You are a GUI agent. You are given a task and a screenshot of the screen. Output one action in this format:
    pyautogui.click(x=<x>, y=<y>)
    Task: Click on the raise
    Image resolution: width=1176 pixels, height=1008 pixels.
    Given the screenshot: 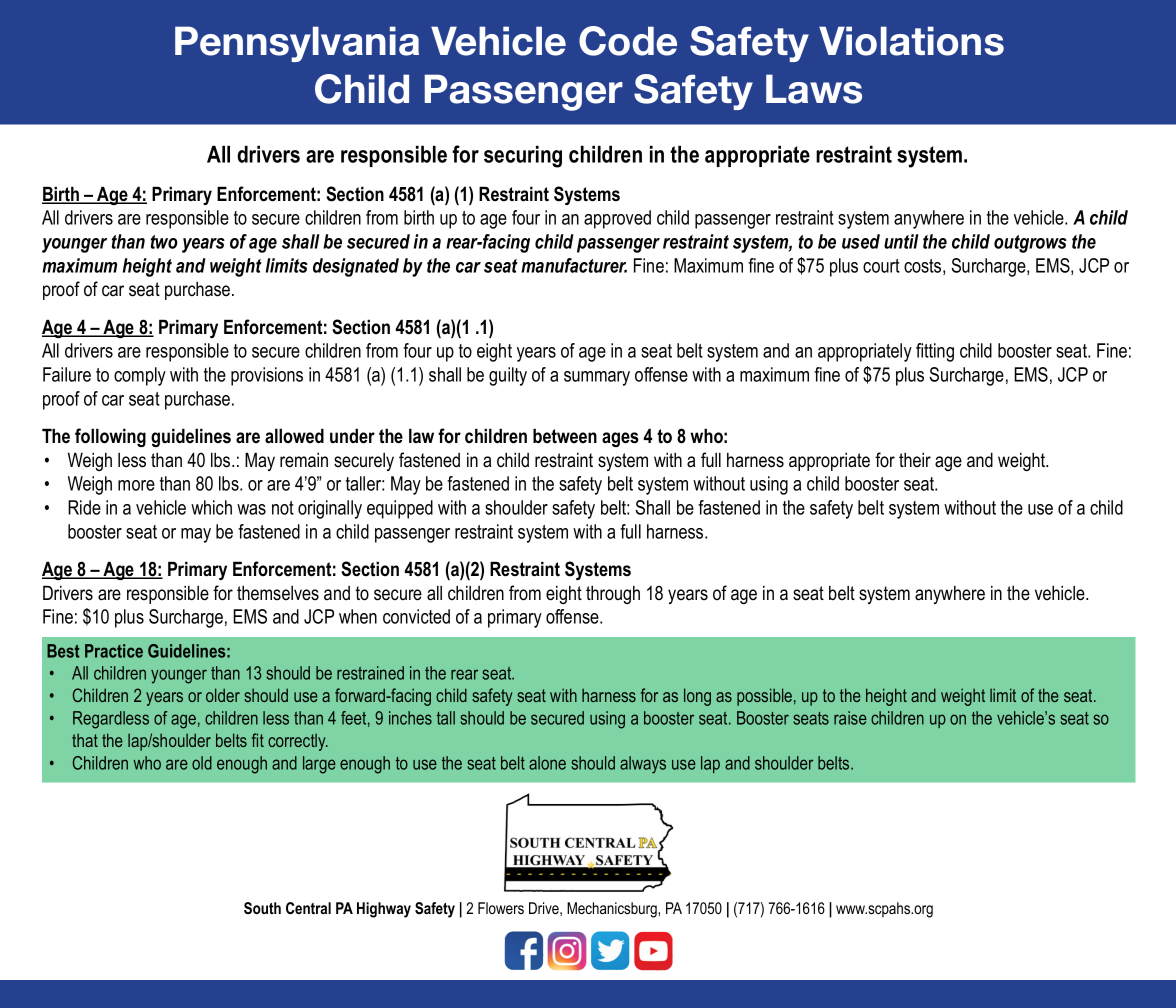 What is the action you would take?
    pyautogui.click(x=850, y=718)
